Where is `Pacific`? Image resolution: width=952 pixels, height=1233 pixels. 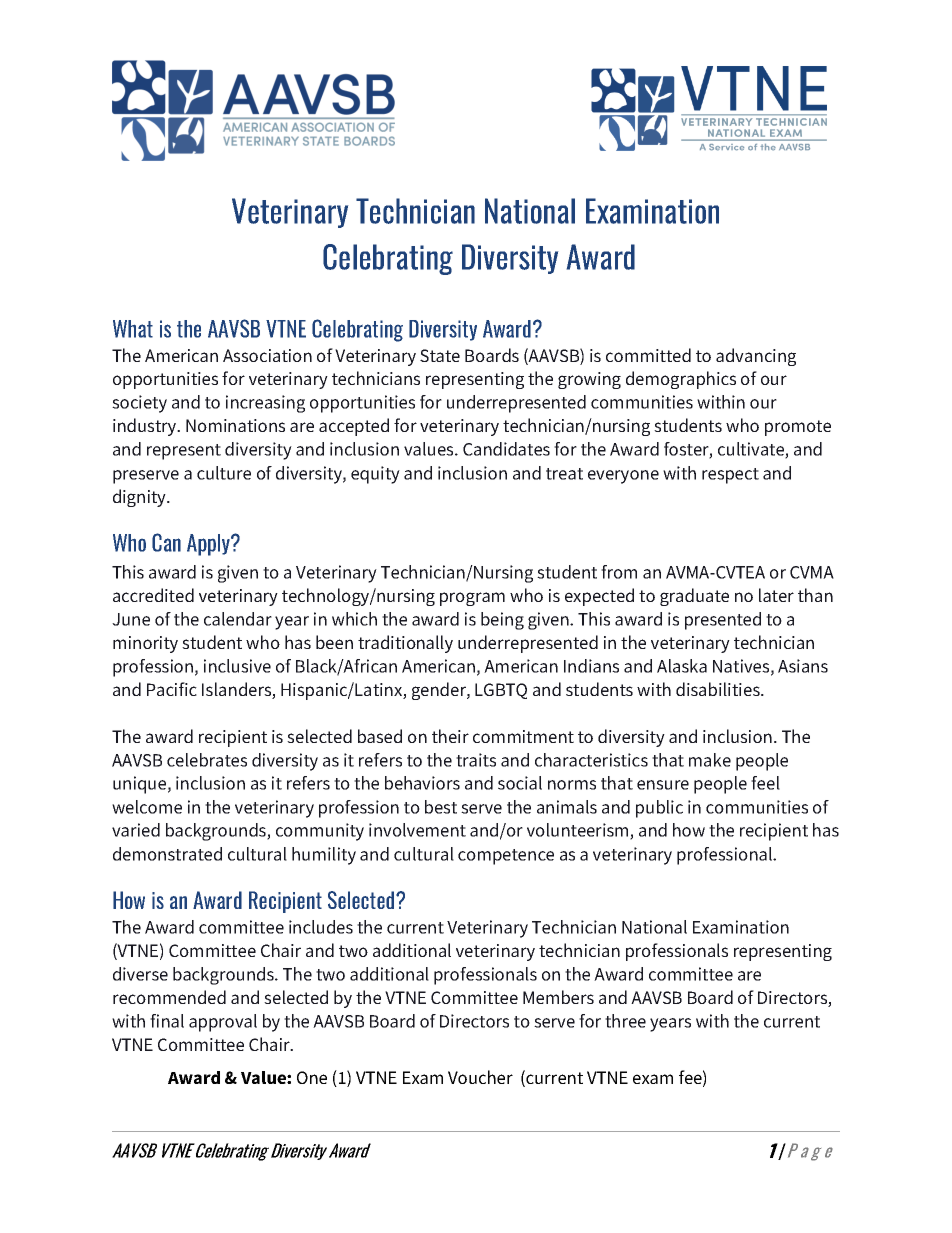
Pacific is located at coordinates (172, 689).
